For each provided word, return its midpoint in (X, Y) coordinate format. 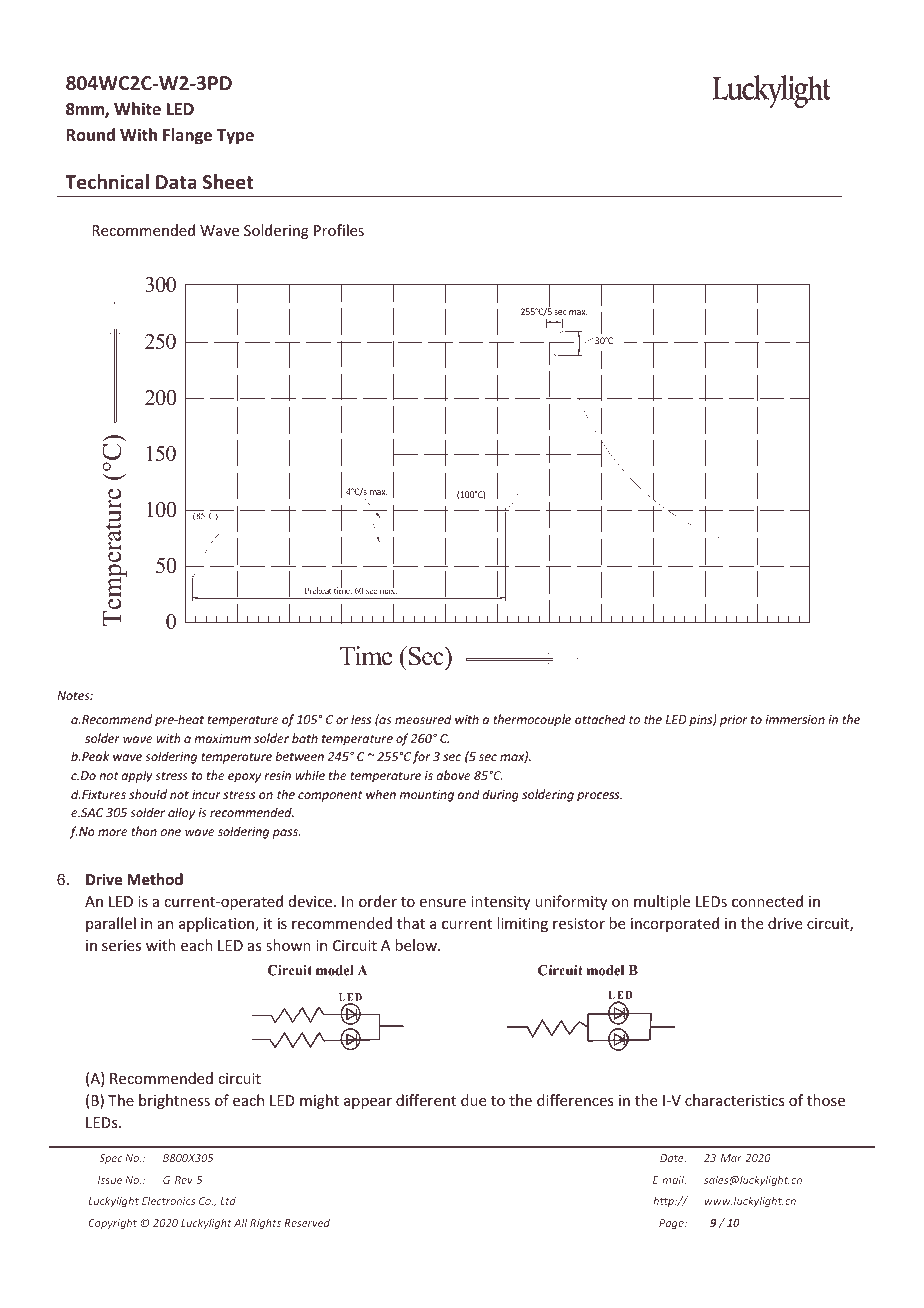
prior (733, 721)
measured (423, 719)
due (473, 1100)
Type (235, 137)
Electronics (168, 1201)
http (664, 1201)
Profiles (339, 230)
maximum (222, 738)
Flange (187, 136)
